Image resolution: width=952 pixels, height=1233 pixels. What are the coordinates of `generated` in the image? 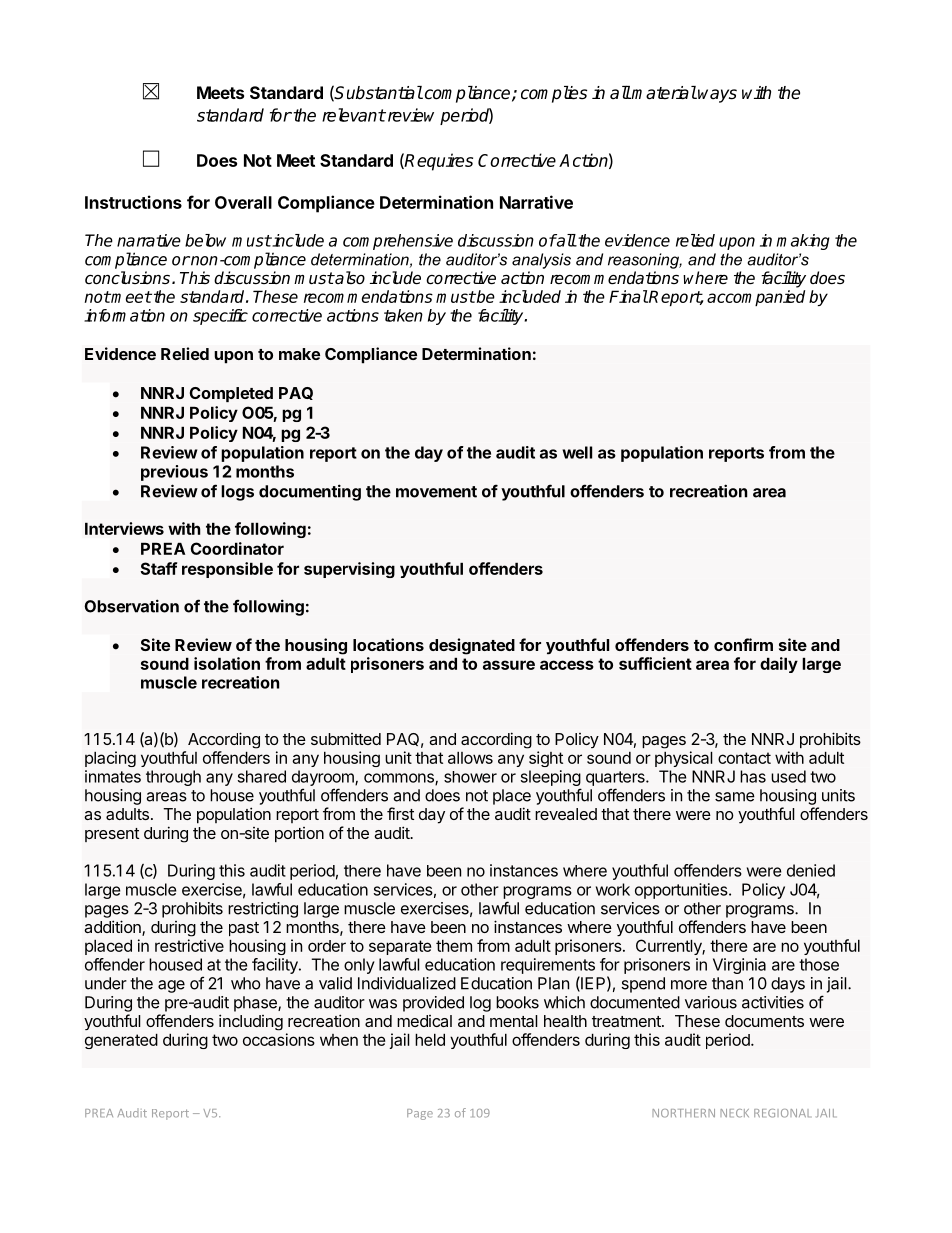 It's located at (121, 1041).
